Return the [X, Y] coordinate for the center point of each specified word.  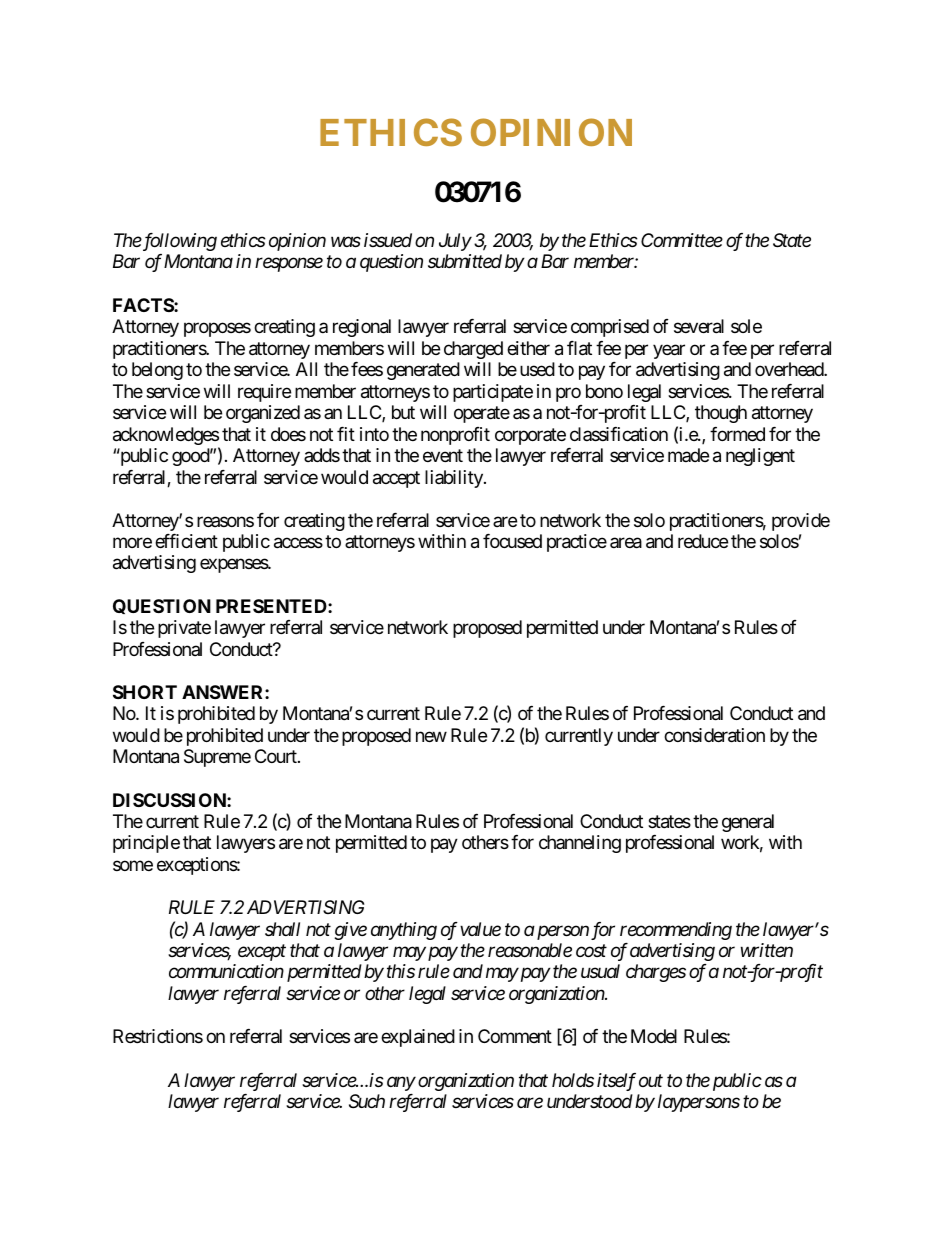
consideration [714, 735]
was [346, 242]
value [480, 929]
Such [367, 1101]
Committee [682, 240]
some [133, 865]
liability [455, 479]
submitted [465, 261]
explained [418, 1038]
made [688, 455]
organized [263, 414]
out [651, 1080]
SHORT [145, 692]
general [748, 823]
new [431, 736]
